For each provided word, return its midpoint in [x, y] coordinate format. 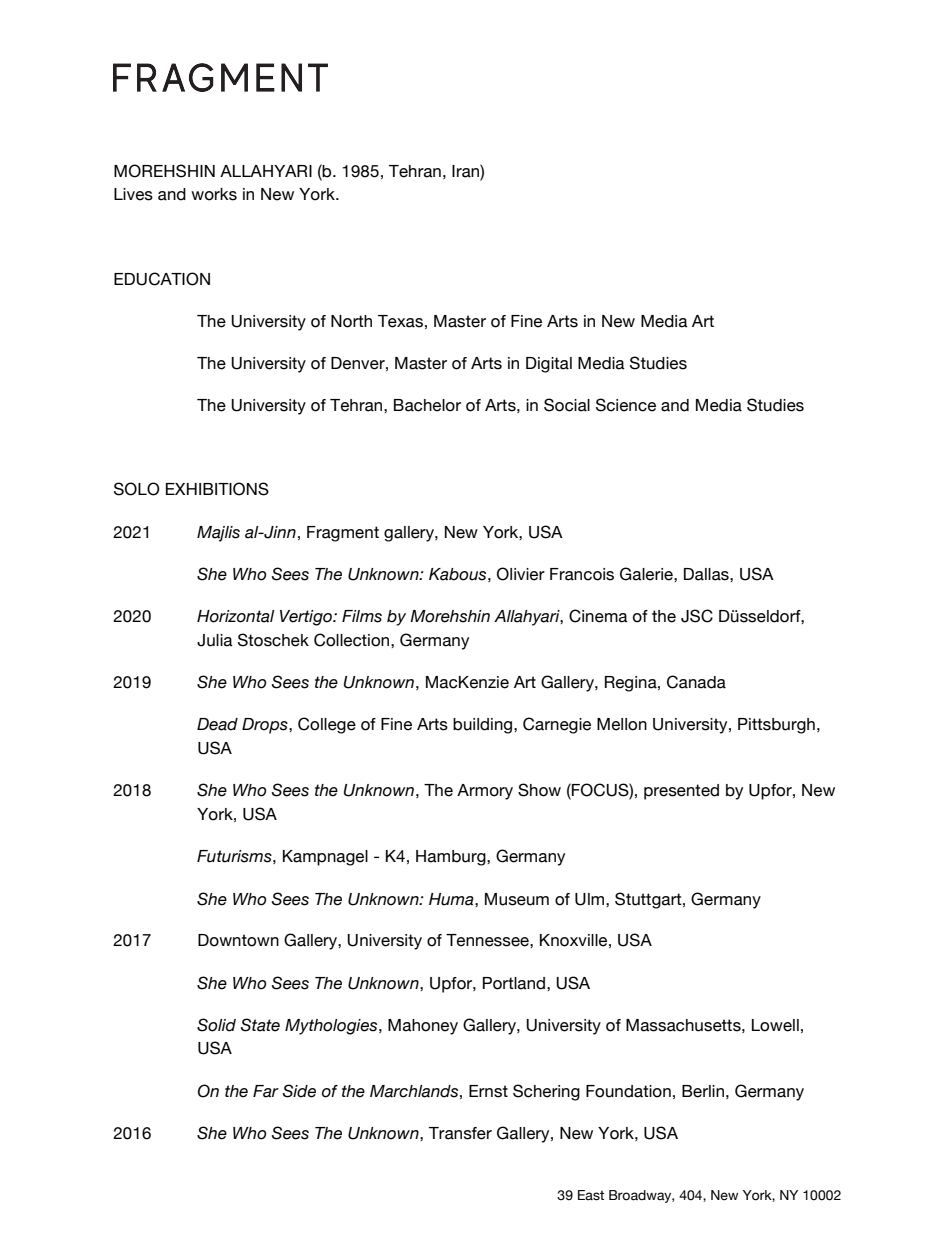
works [214, 194]
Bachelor [427, 405]
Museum [517, 899]
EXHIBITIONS [217, 489]
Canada [696, 682]
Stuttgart [649, 900]
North [351, 321]
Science [626, 405]
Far [266, 1091]
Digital [549, 365]
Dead [217, 724]
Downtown [238, 940]
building [484, 726]
